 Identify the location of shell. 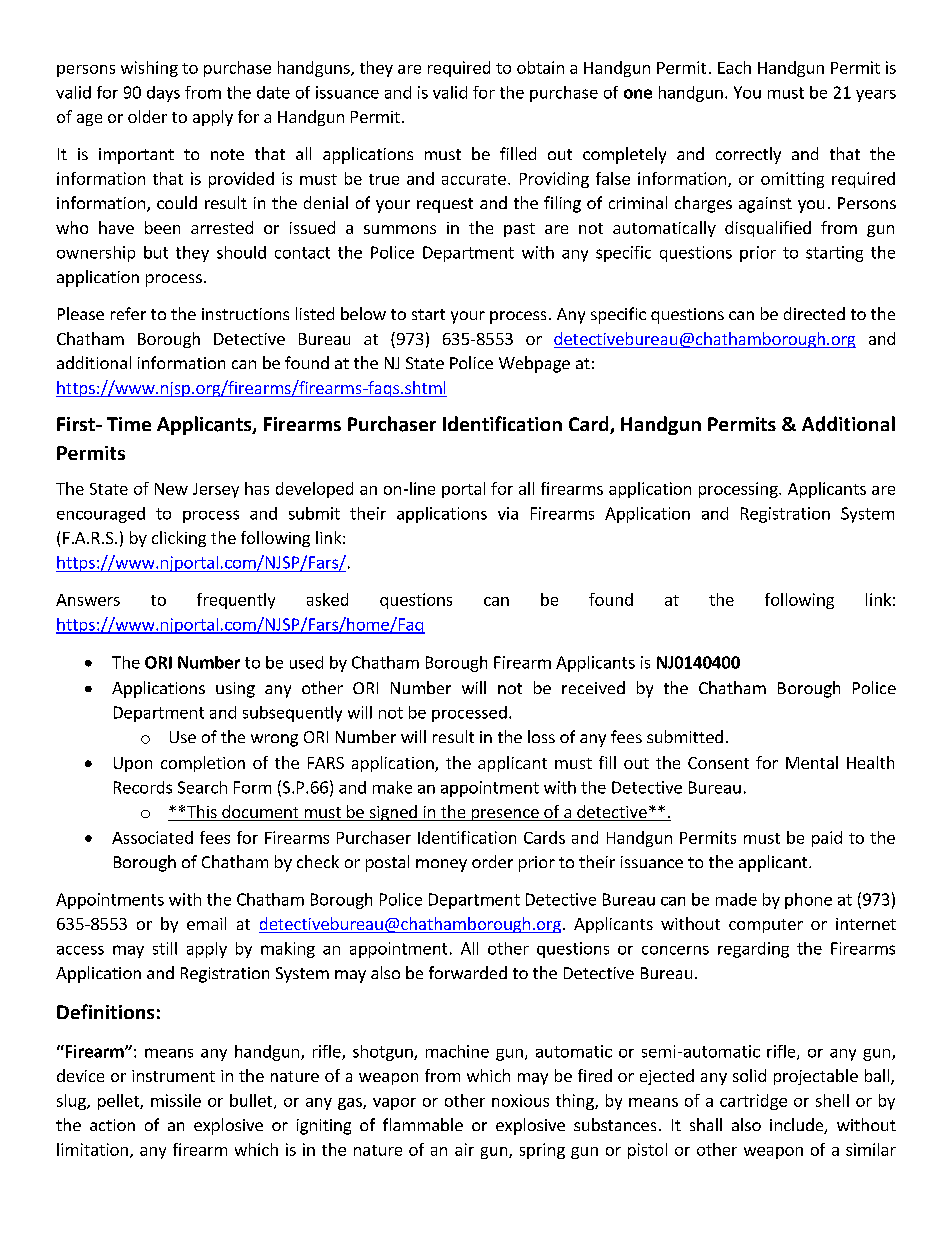
(832, 1100).
